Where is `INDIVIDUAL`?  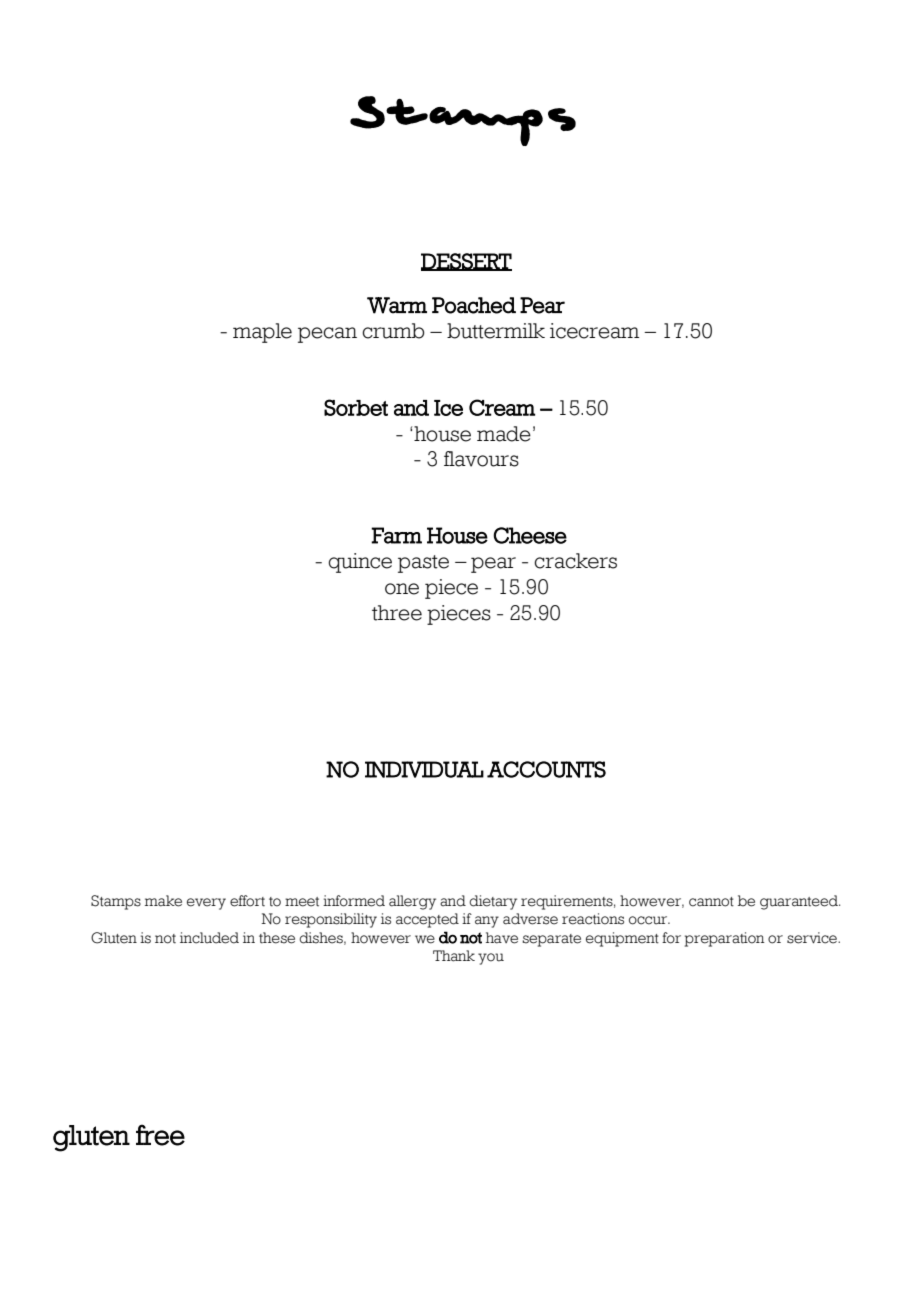
INDIVIDUAL is located at coordinates (424, 769).
